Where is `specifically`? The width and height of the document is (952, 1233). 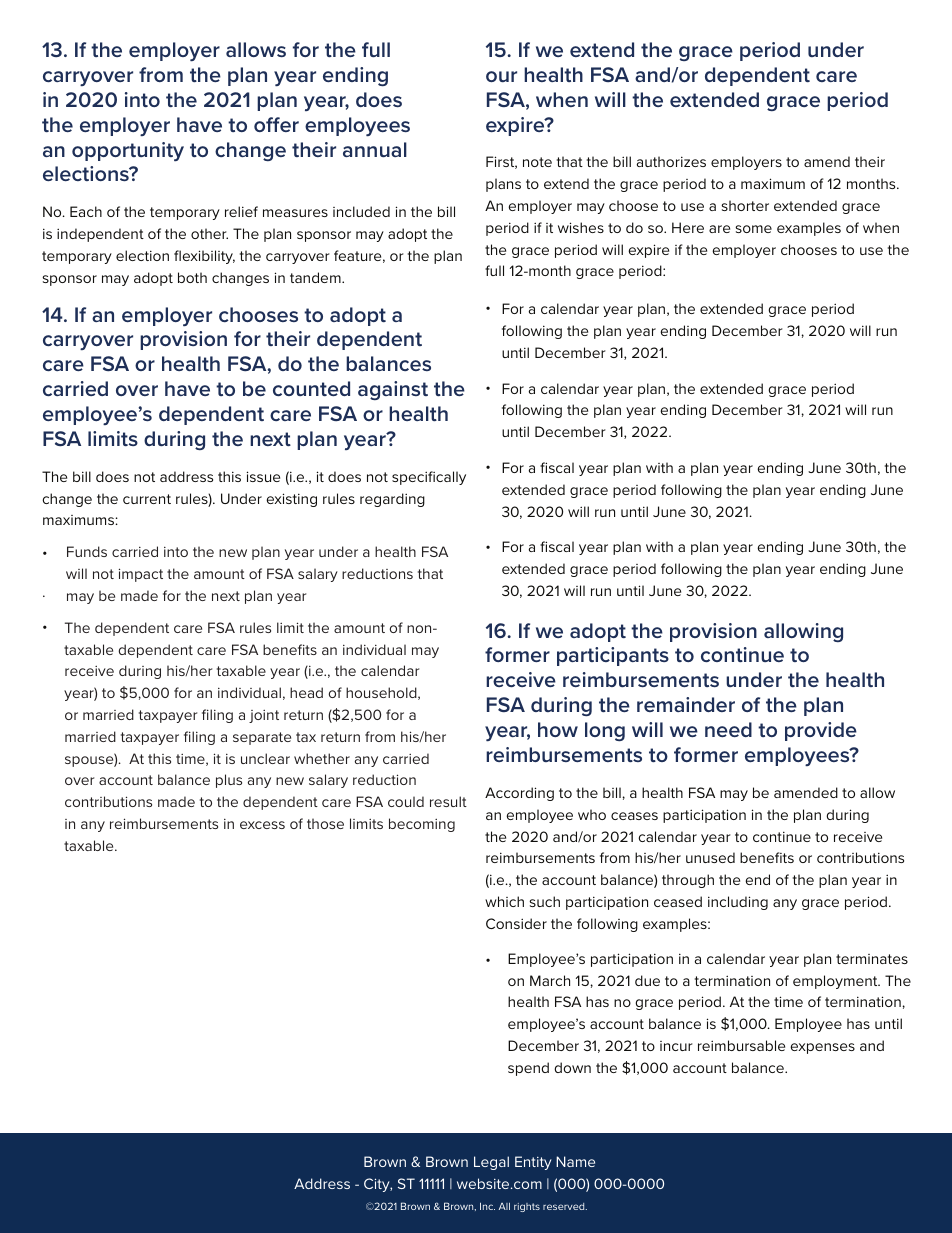 specifically is located at coordinates (429, 478).
